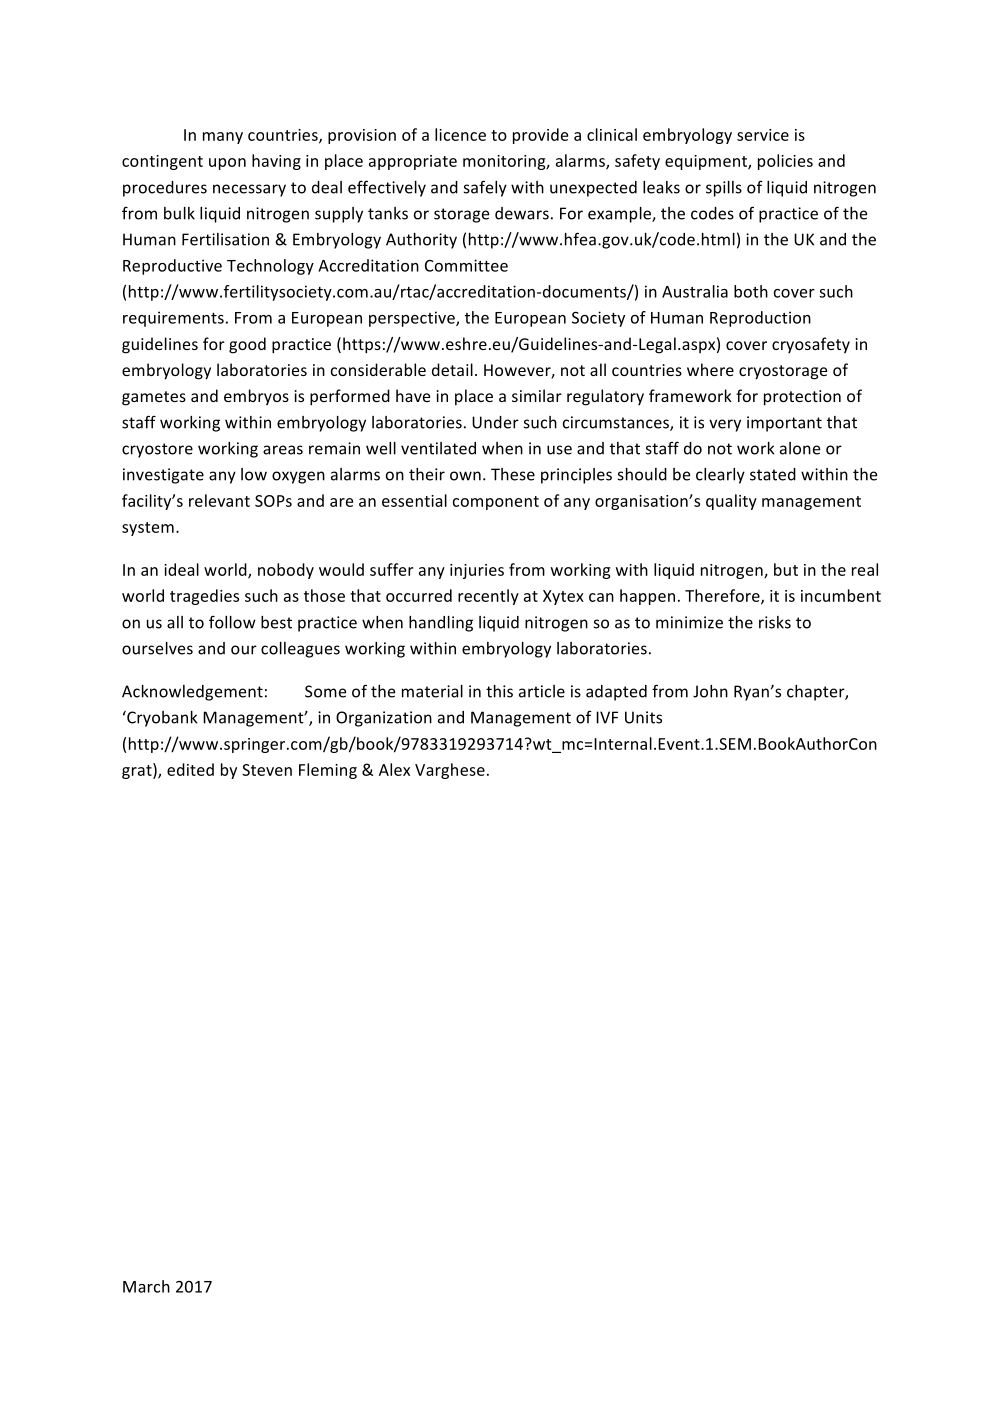 The image size is (1008, 1425). What do you see at coordinates (219, 500) in the screenshot?
I see `relevant` at bounding box center [219, 500].
